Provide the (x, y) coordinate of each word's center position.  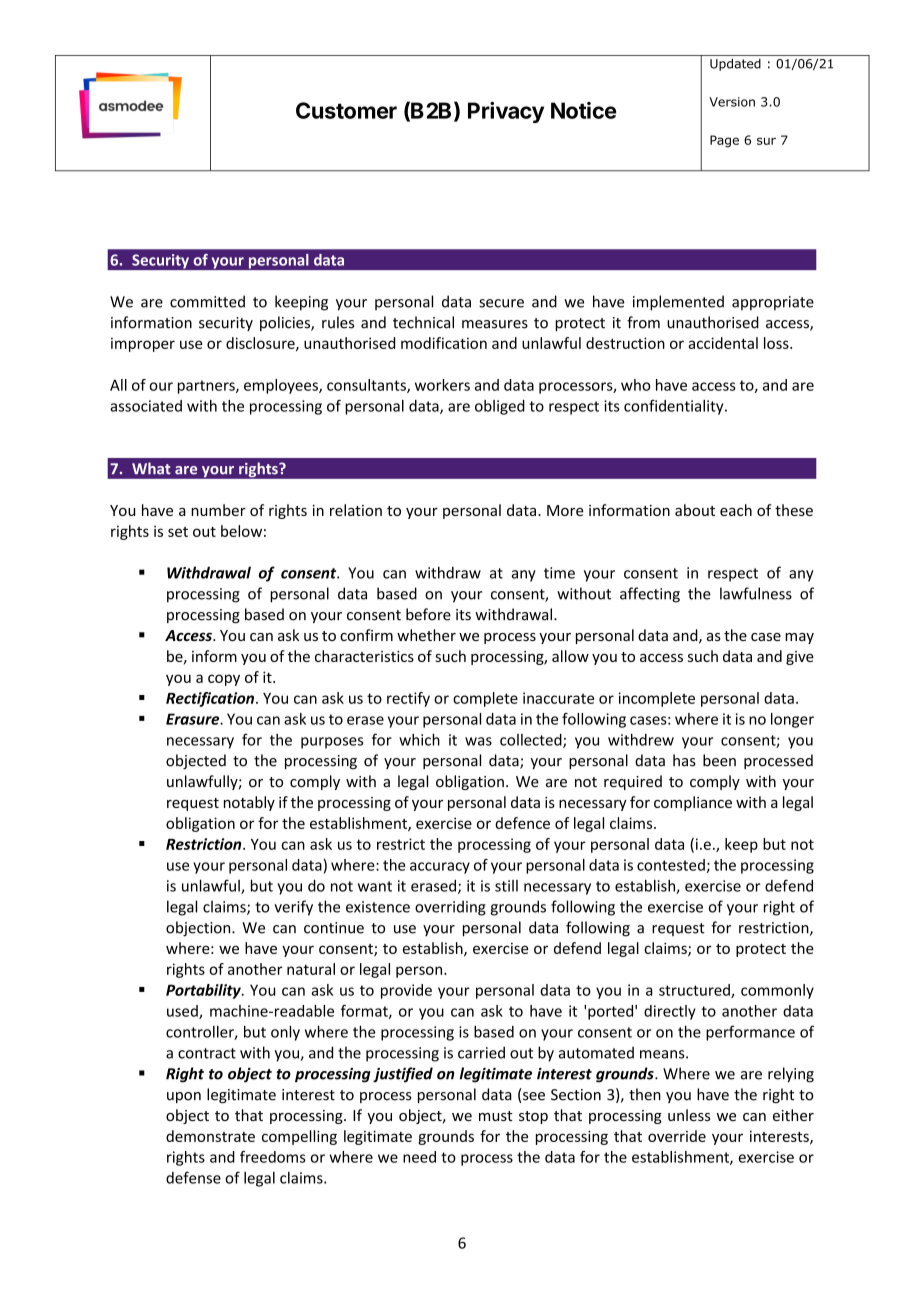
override (677, 1136)
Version (732, 102)
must (496, 1116)
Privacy (506, 112)
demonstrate (210, 1136)
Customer (346, 110)
